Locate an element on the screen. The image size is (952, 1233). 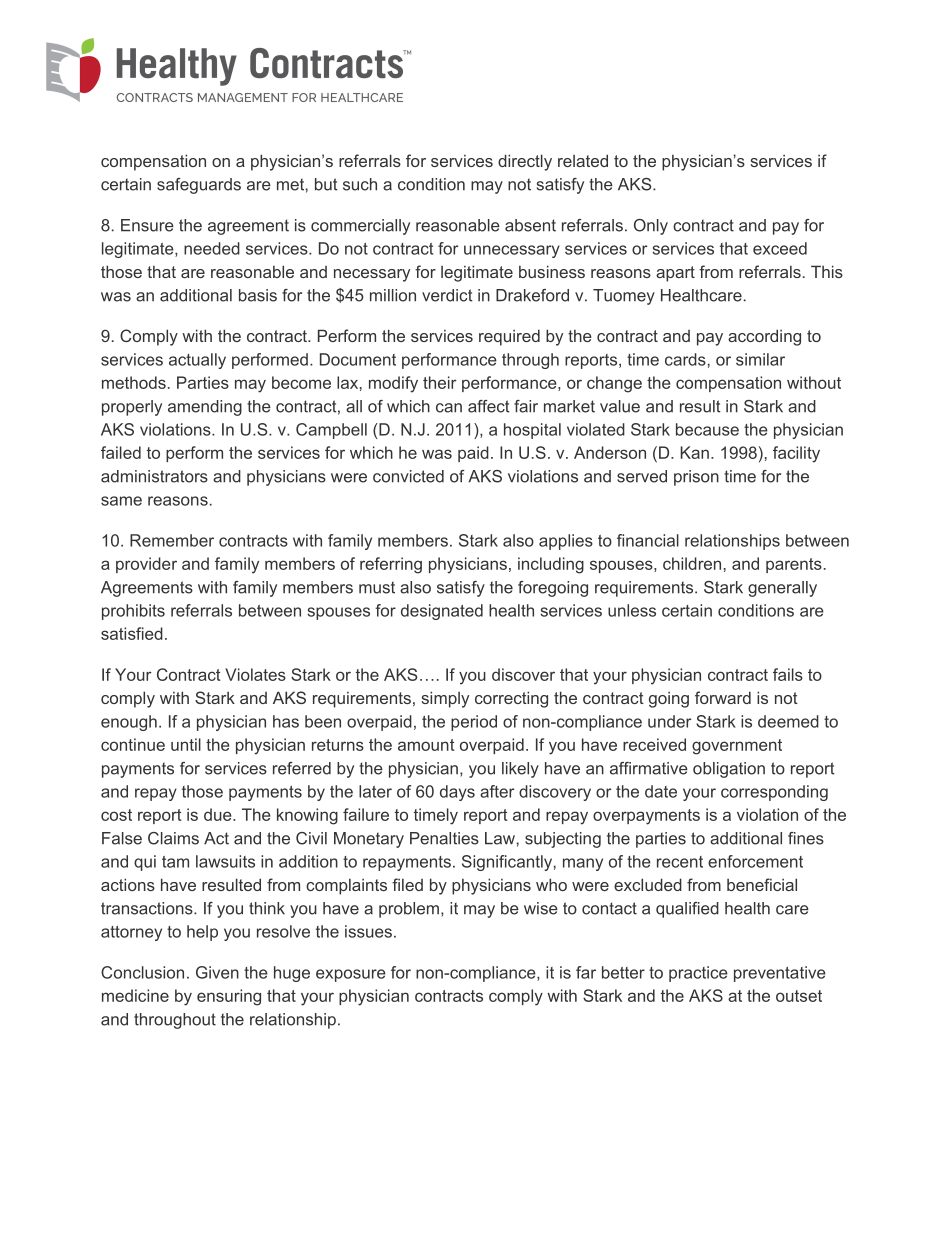
actually is located at coordinates (197, 361).
